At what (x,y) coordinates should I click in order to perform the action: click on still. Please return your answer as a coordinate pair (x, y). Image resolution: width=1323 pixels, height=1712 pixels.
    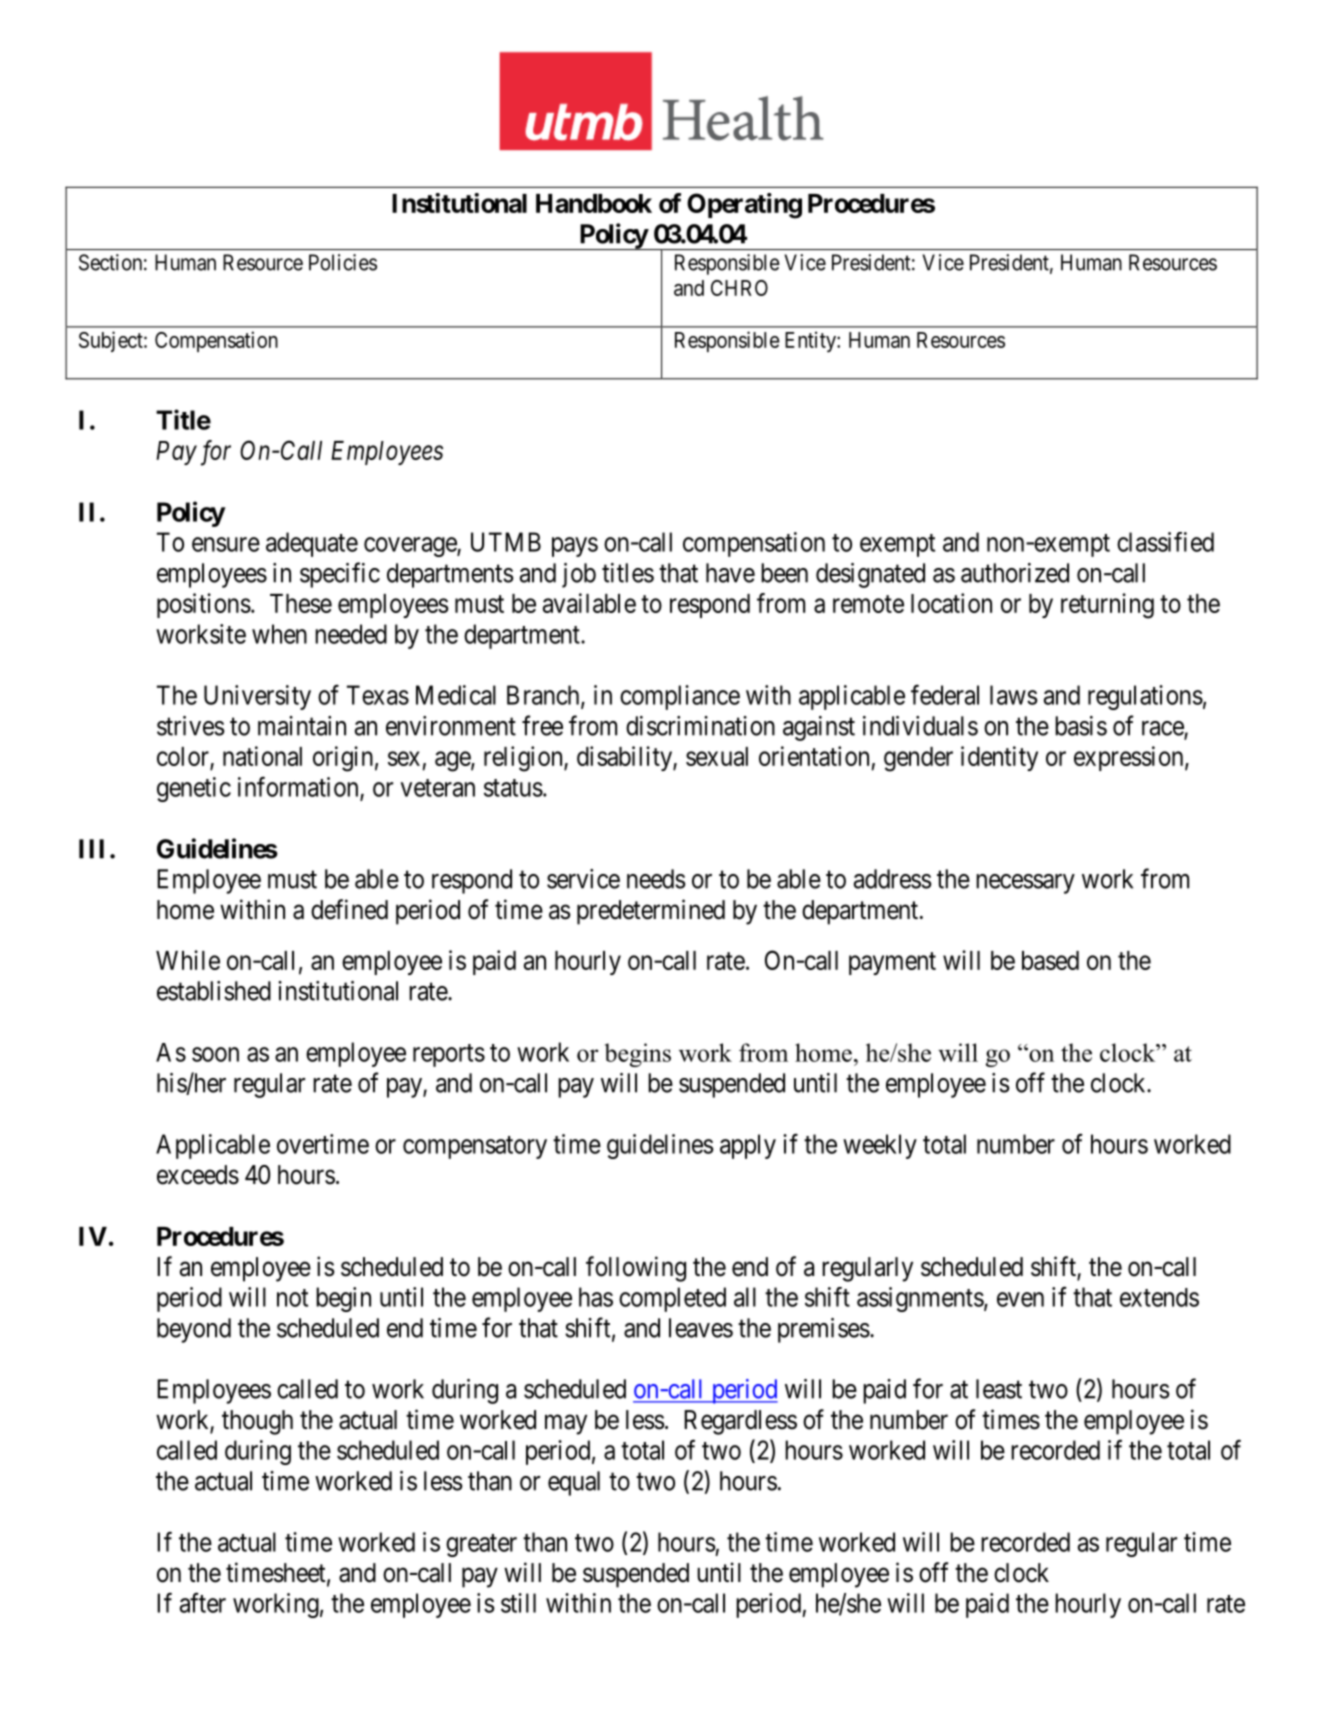
    Looking at the image, I should click on (518, 1603).
